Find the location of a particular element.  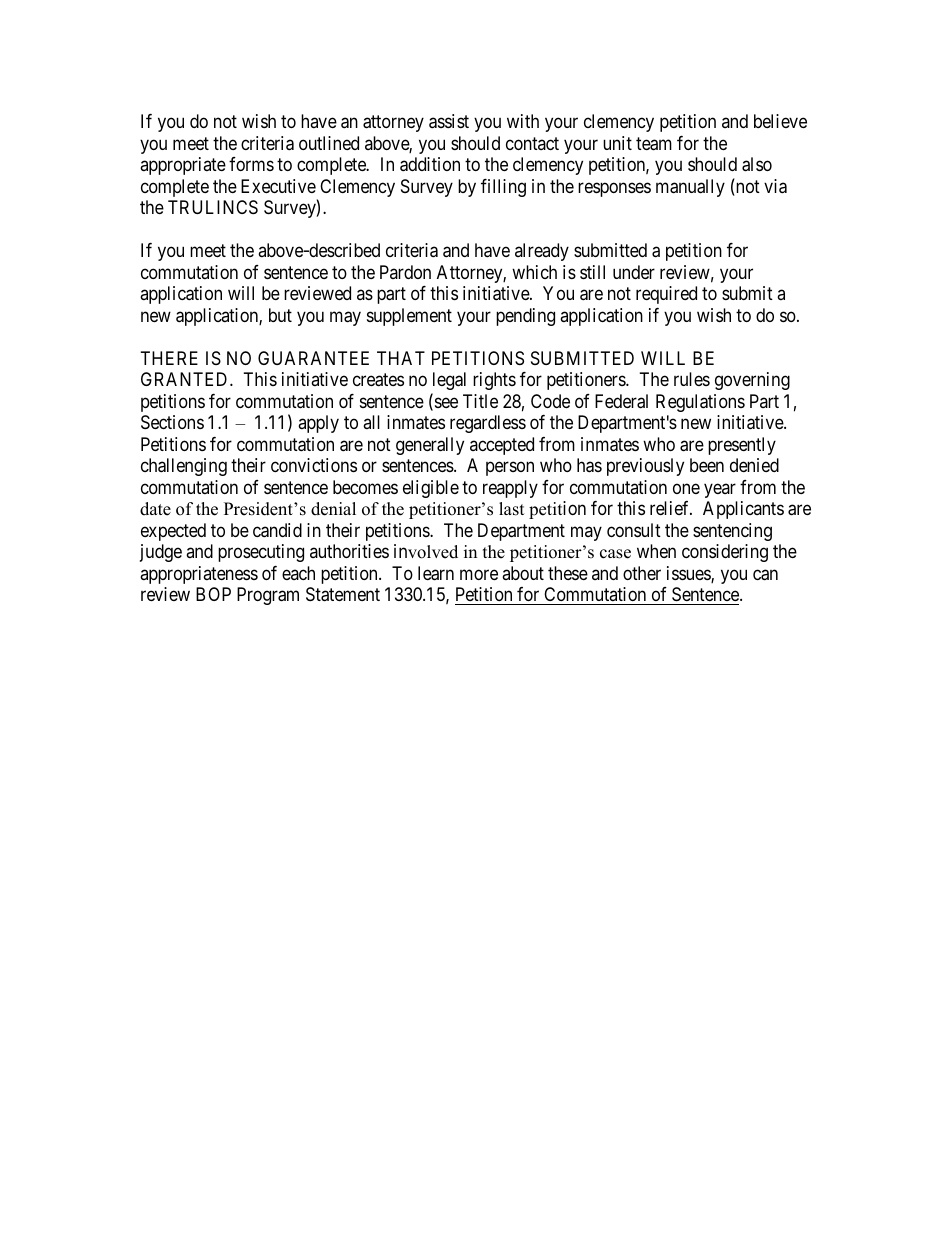

filling is located at coordinates (503, 188).
